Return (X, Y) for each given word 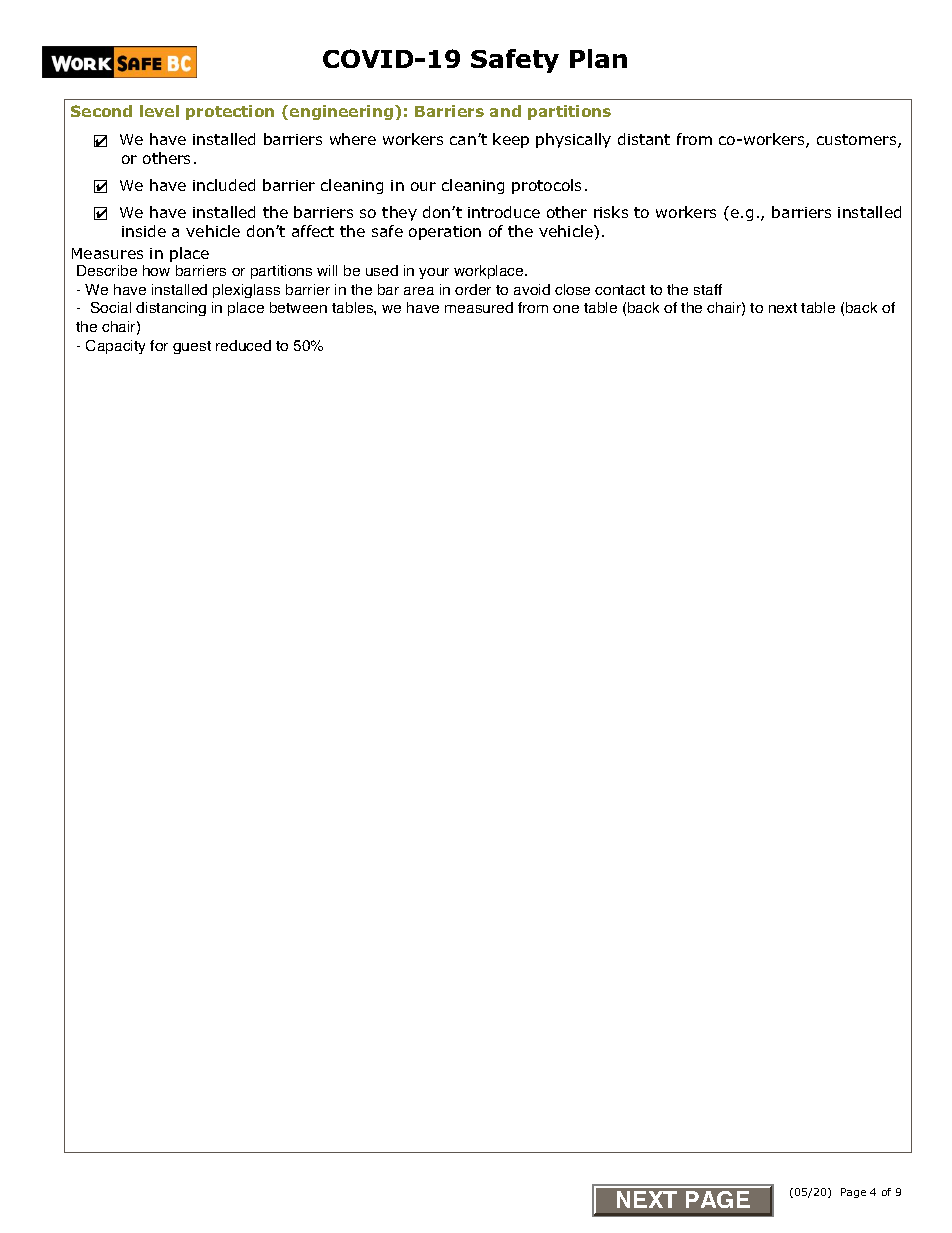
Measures (107, 253)
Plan (598, 58)
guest (192, 347)
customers (858, 141)
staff (708, 289)
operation (445, 233)
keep (511, 140)
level (159, 111)
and (505, 111)
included (224, 185)
